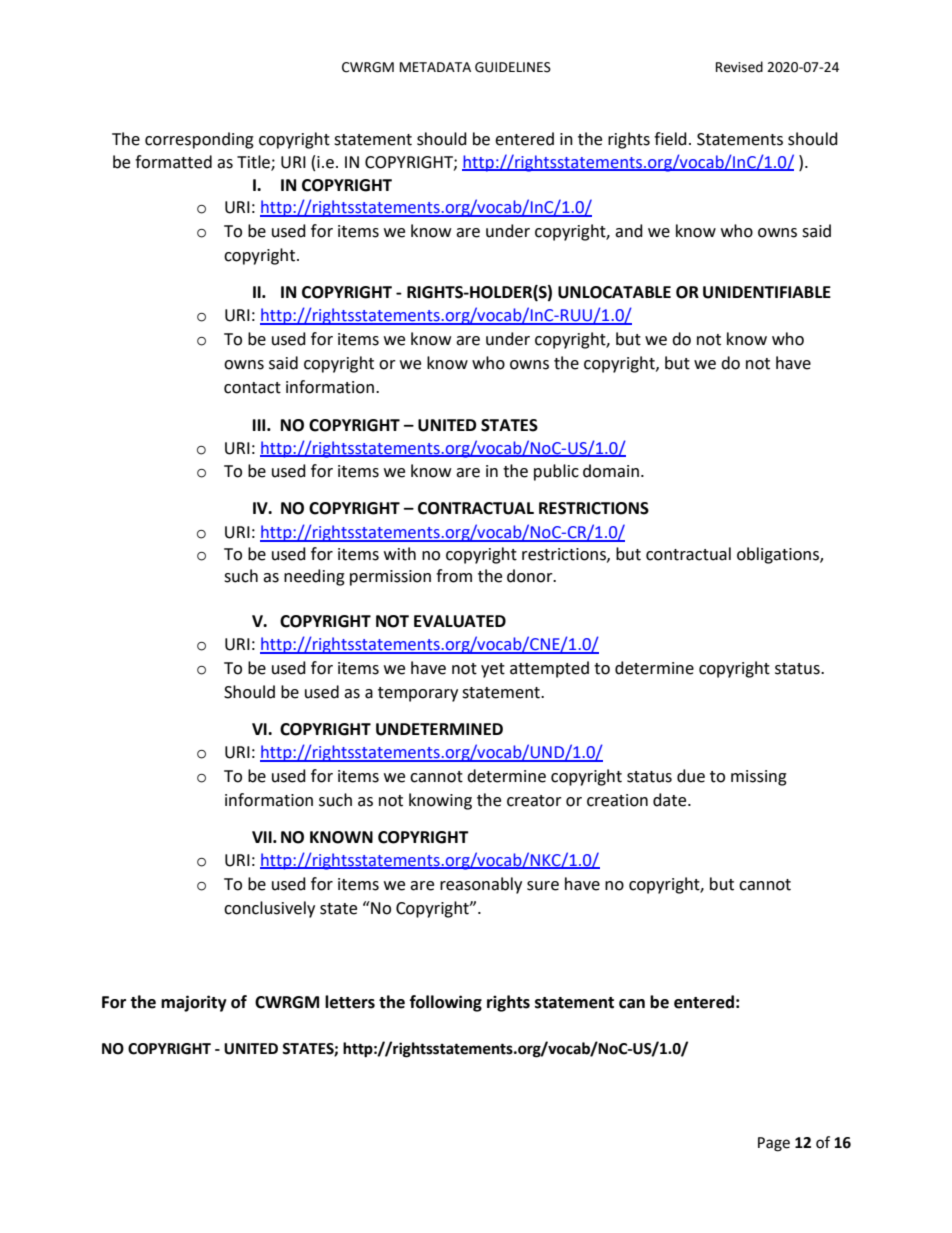  I want to click on from, so click(454, 576).
